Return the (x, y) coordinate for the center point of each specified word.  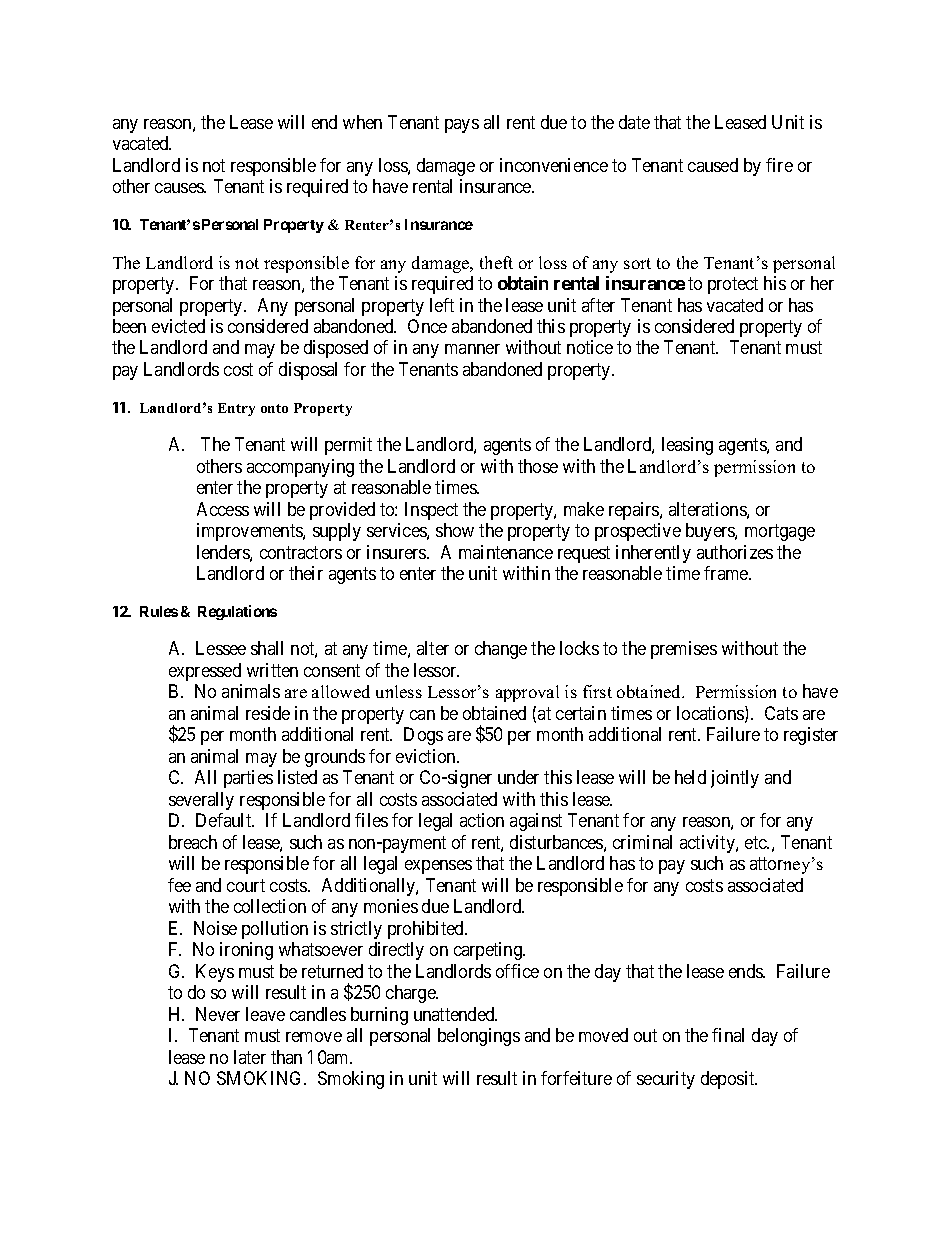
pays (462, 126)
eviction (427, 756)
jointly (735, 779)
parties (248, 779)
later (250, 1057)
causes (180, 188)
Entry (236, 409)
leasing (687, 446)
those (538, 466)
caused (713, 165)
